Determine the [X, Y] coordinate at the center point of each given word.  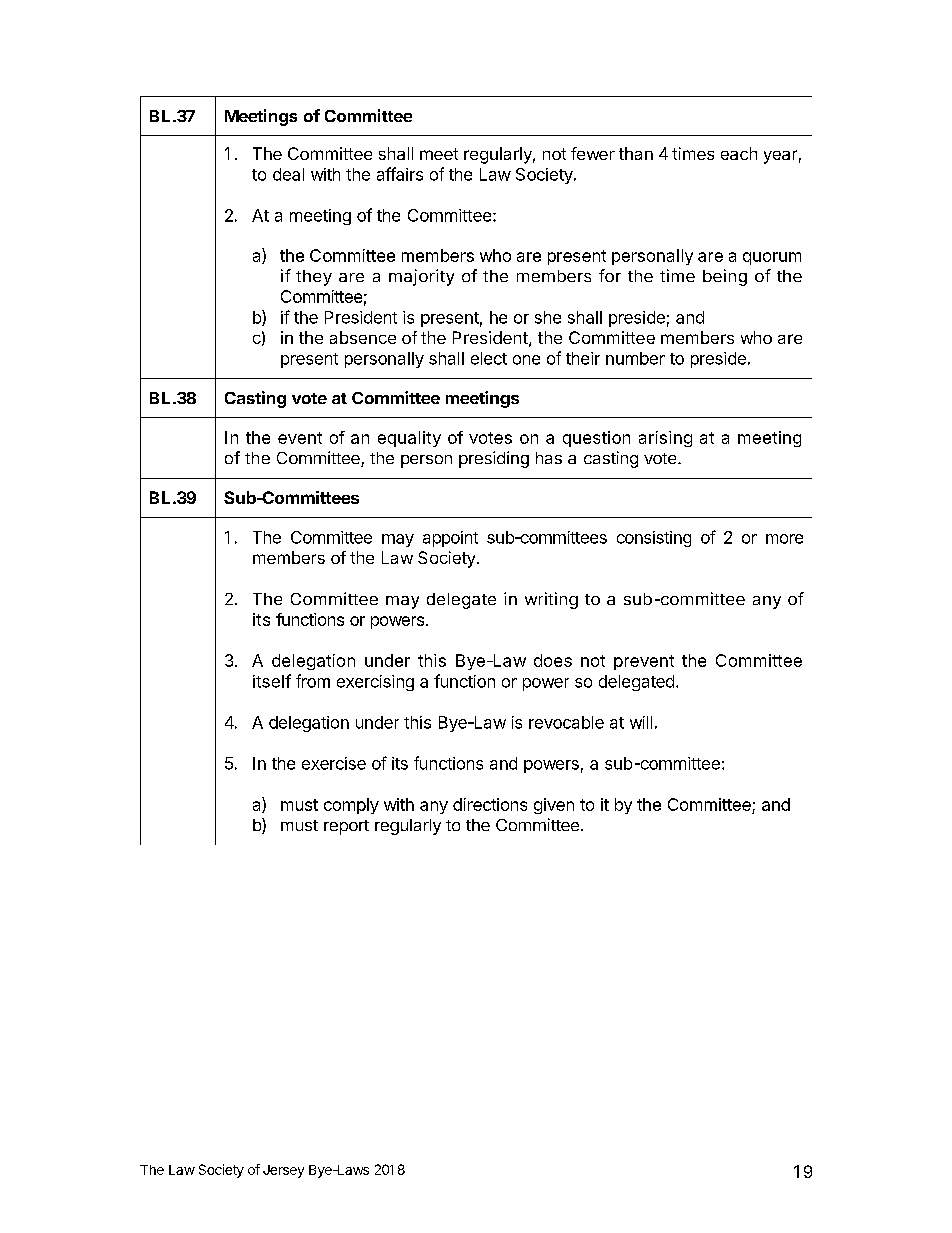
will [641, 722]
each [739, 153]
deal [288, 174]
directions [490, 804]
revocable [566, 722]
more [784, 539]
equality [409, 439]
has [549, 458]
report [346, 827]
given [554, 806]
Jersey [283, 1171]
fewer [593, 153]
